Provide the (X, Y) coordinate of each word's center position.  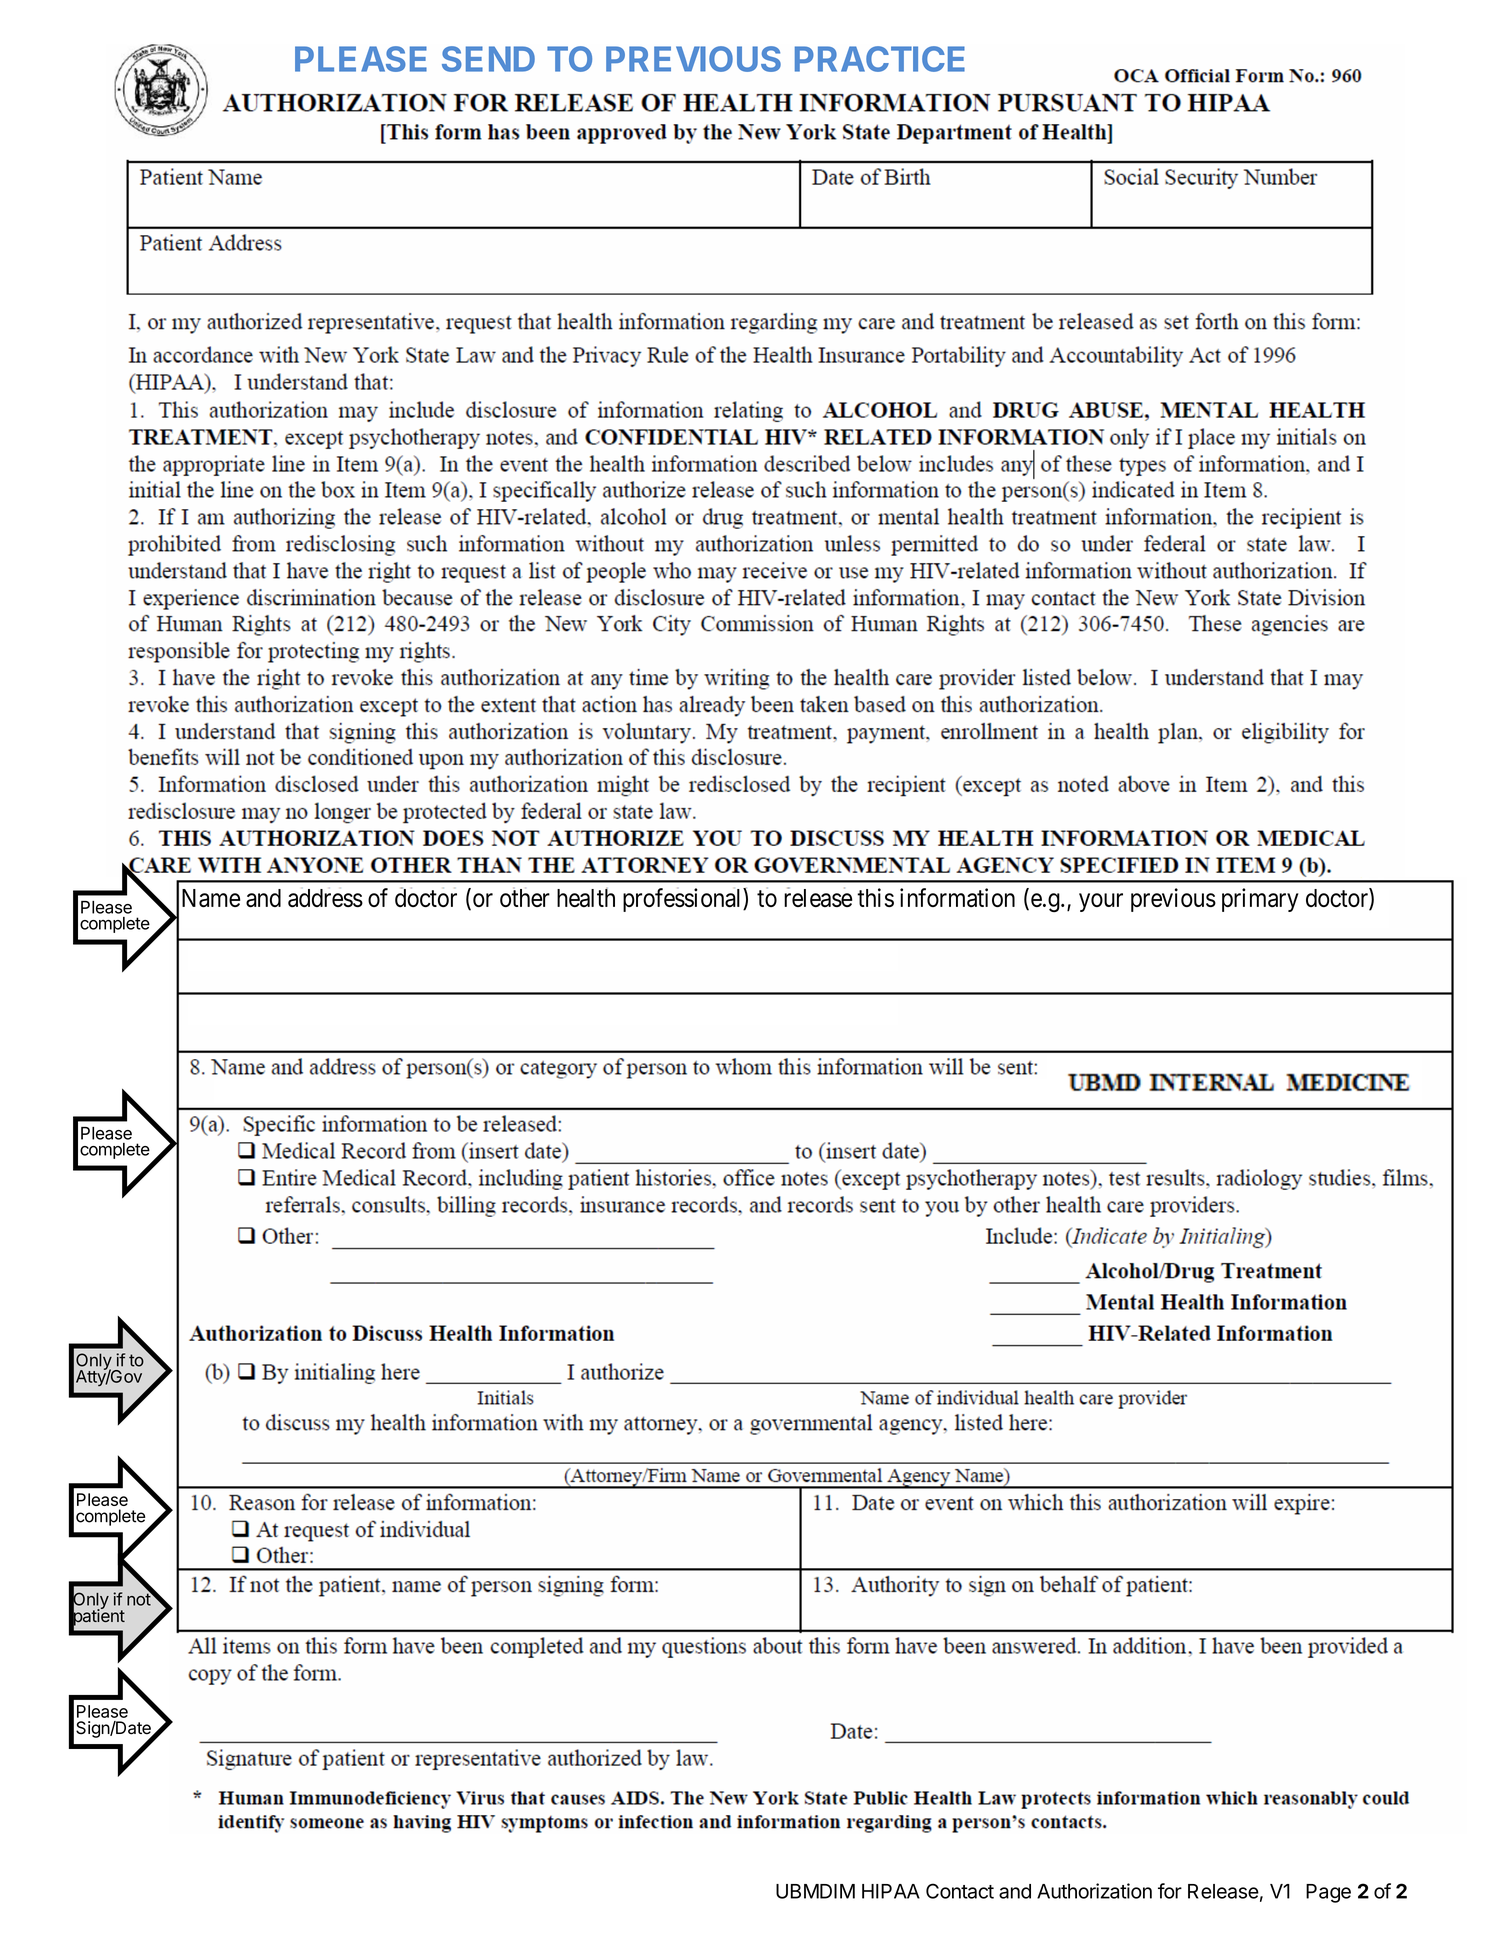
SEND (488, 59)
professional (683, 900)
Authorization (1094, 1891)
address (325, 898)
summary (823, 1108)
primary (1260, 900)
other (525, 898)
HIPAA (891, 1891)
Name (211, 898)
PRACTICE (880, 59)
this (875, 897)
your (1101, 902)
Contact (960, 1891)
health (586, 897)
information (957, 897)
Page (1328, 1893)
